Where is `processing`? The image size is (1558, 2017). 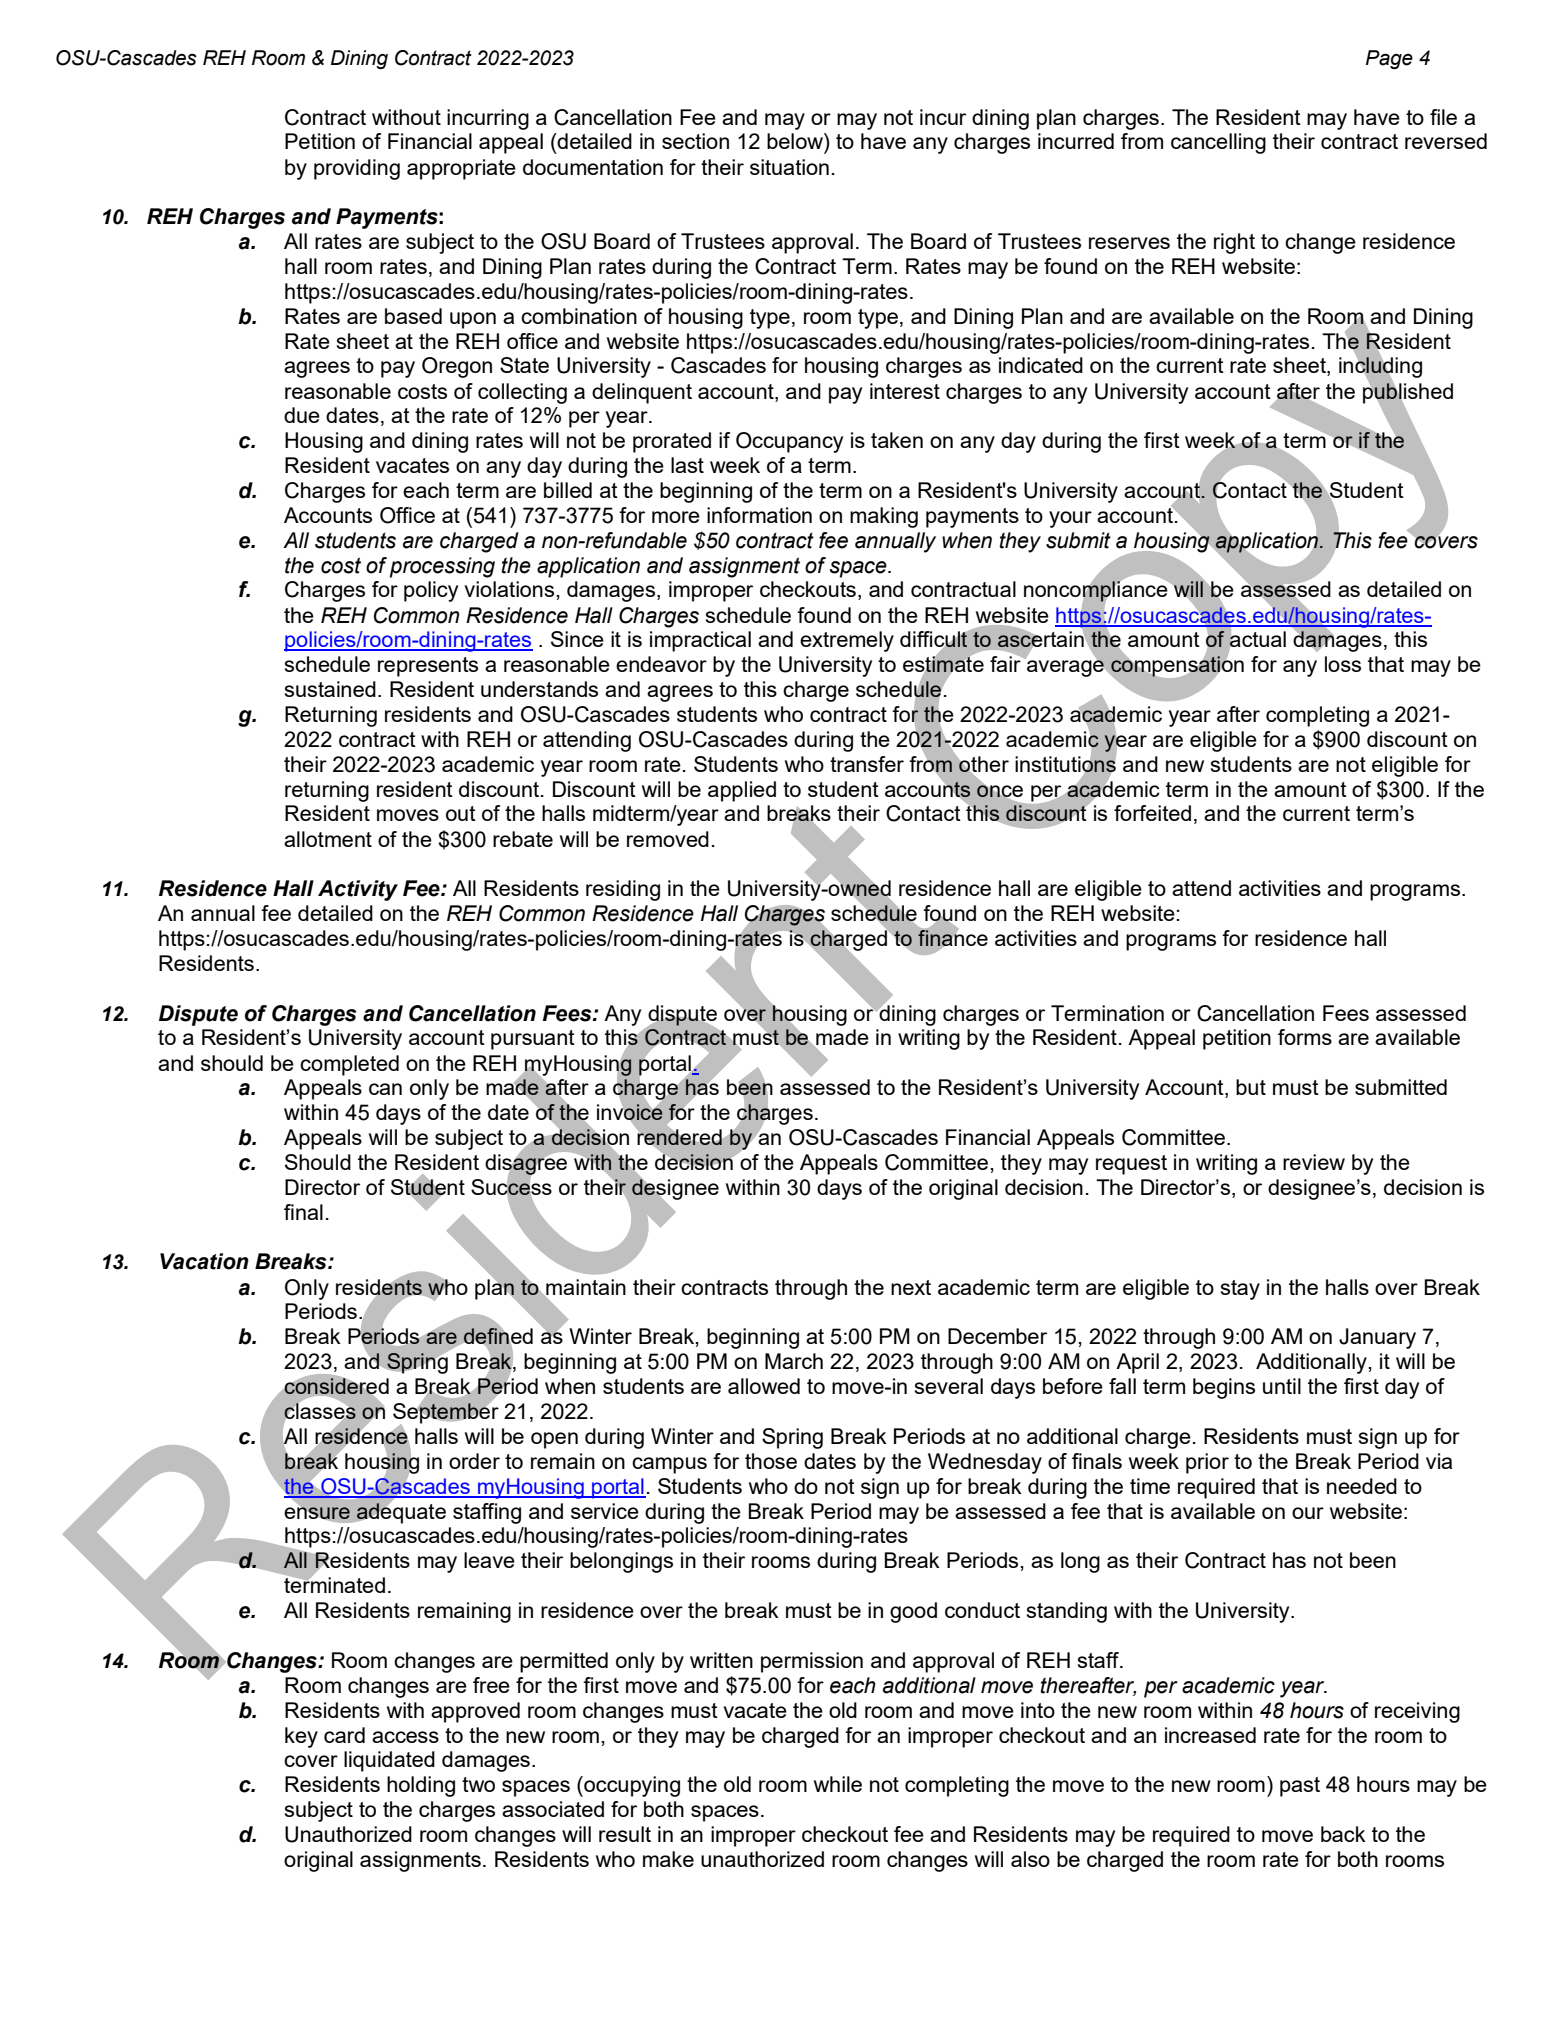
processing is located at coordinates (442, 567).
